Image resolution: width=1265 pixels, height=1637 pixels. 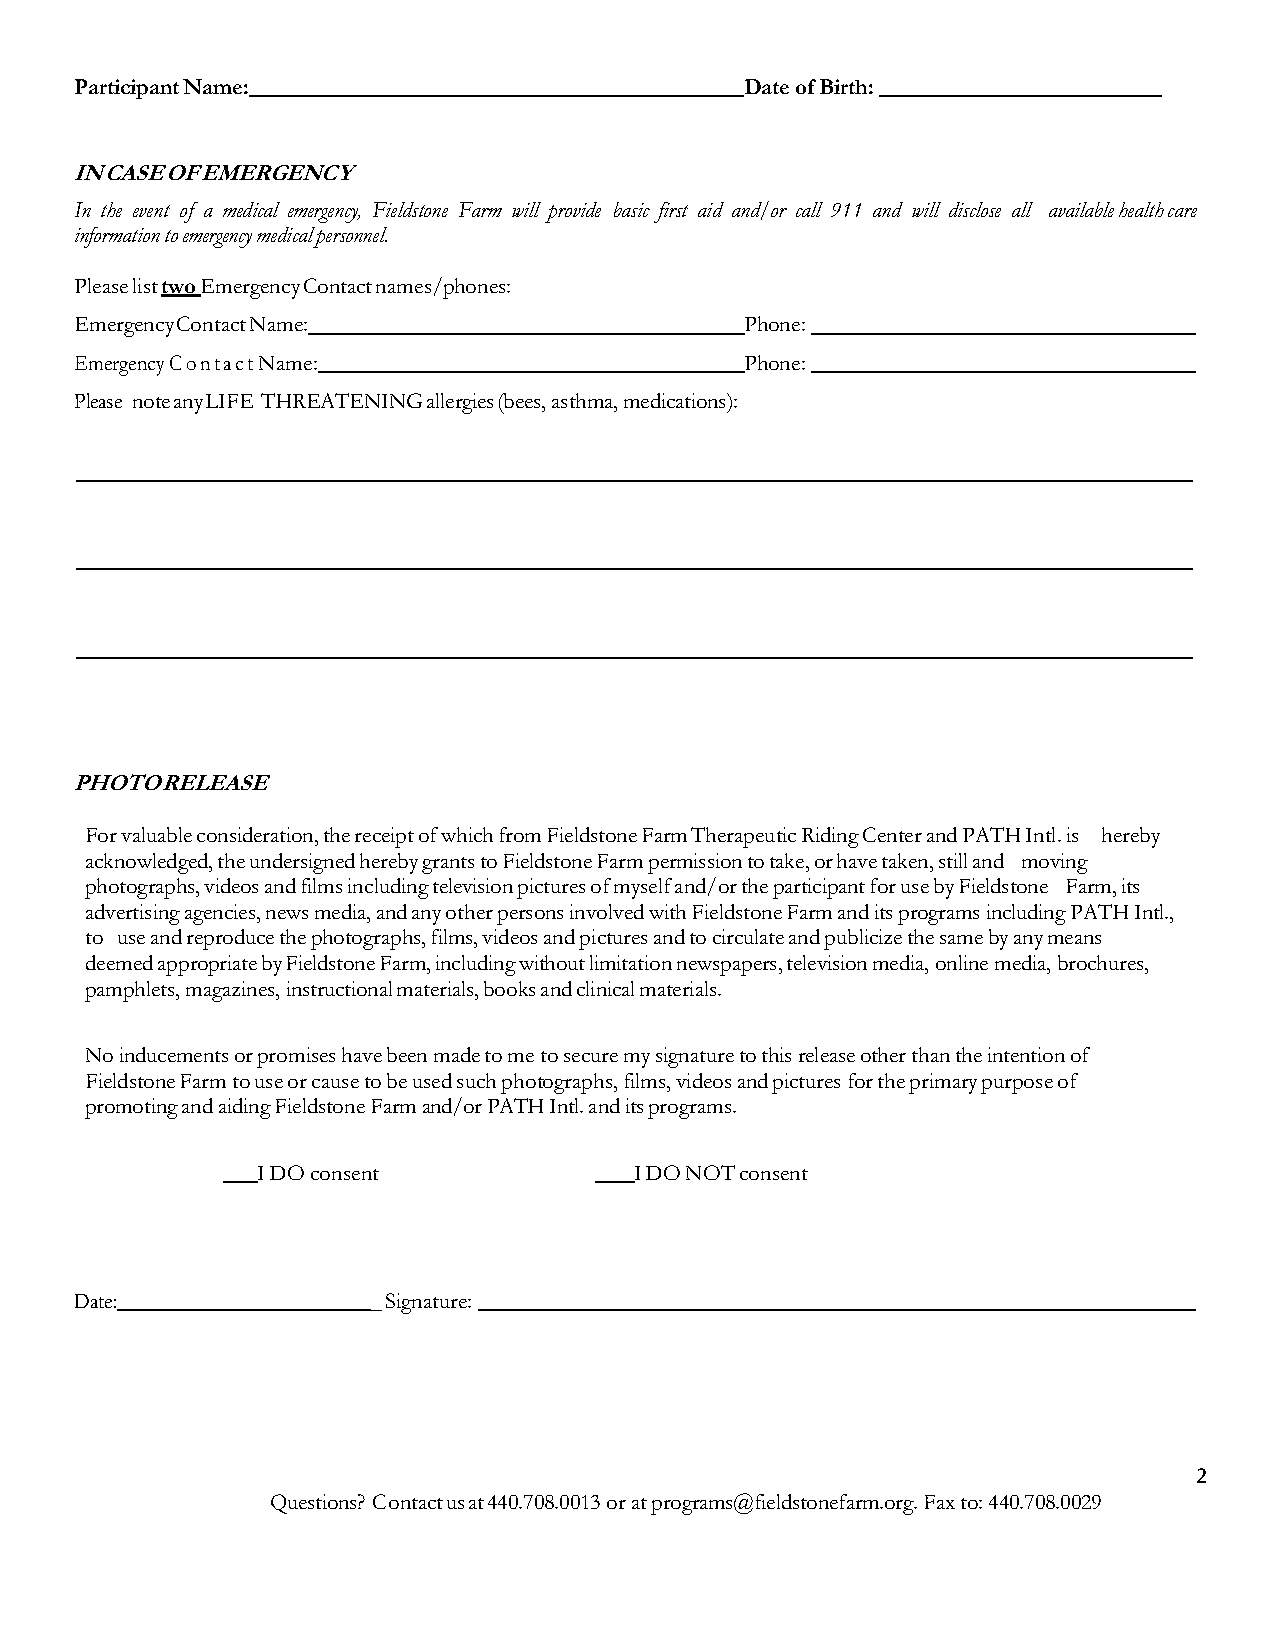 I want to click on disclose, so click(x=975, y=209).
